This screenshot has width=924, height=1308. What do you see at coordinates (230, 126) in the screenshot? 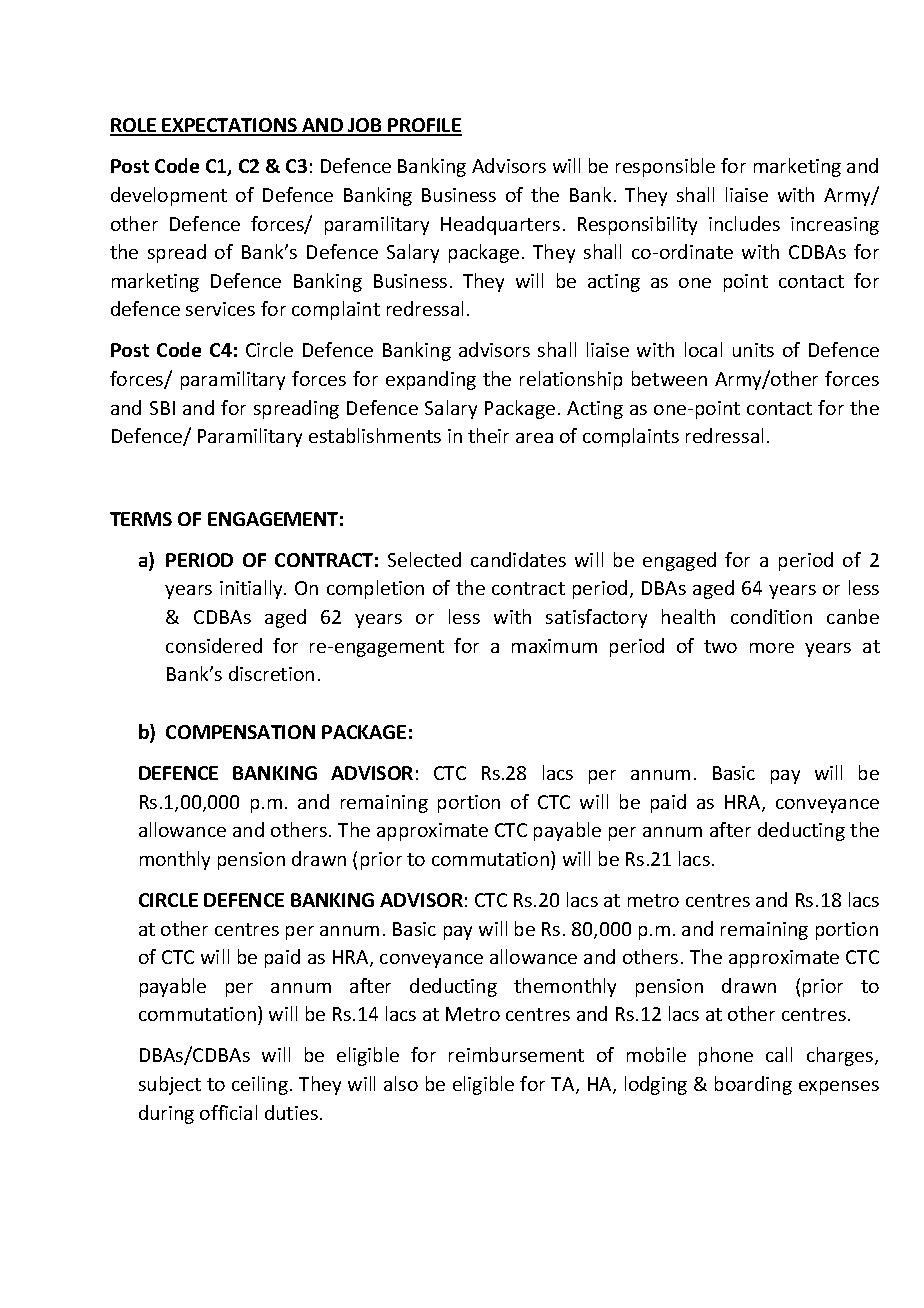
I see `EXPECTATIONS` at bounding box center [230, 126].
